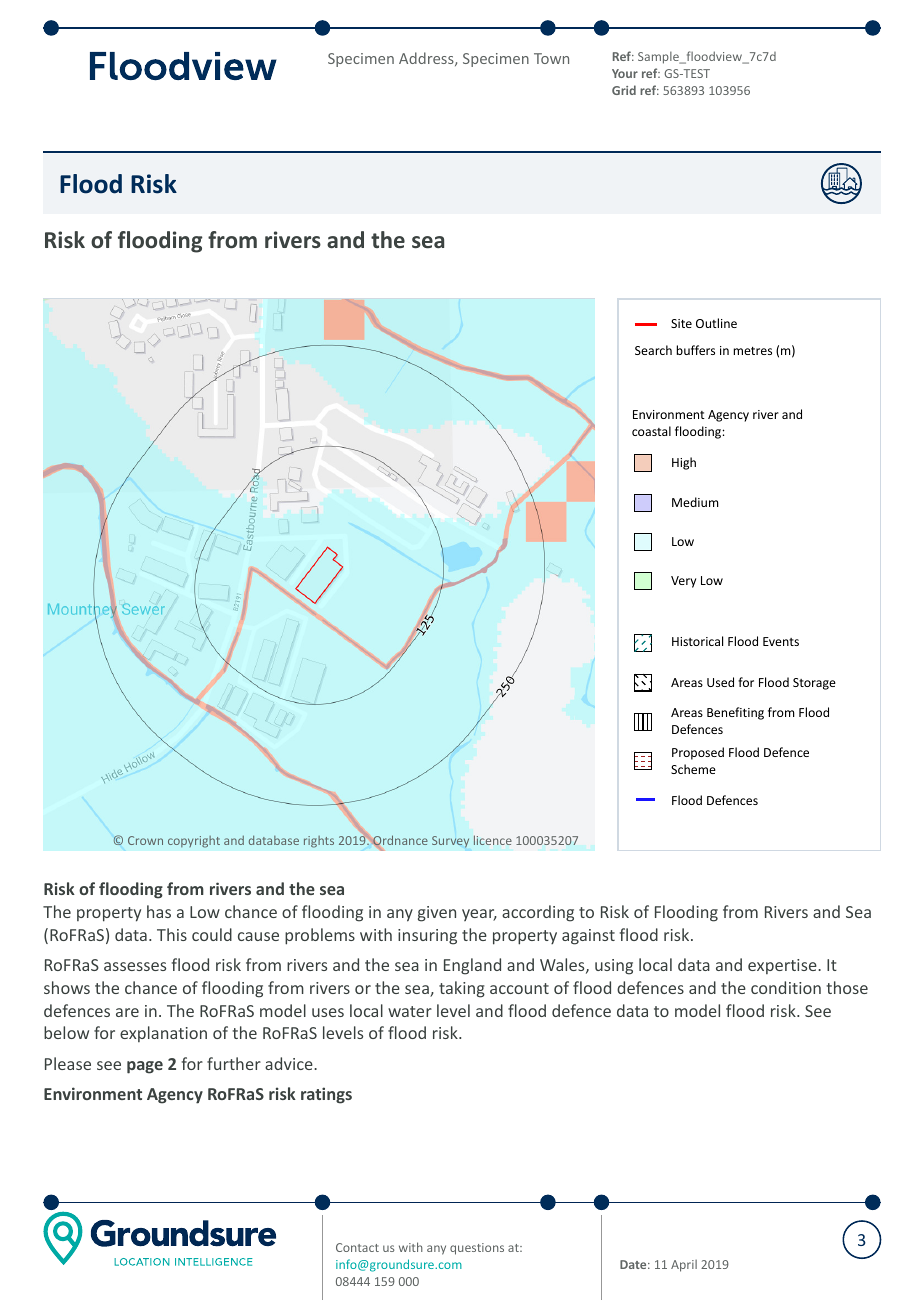 The image size is (924, 1308). I want to click on metres, so click(752, 351).
